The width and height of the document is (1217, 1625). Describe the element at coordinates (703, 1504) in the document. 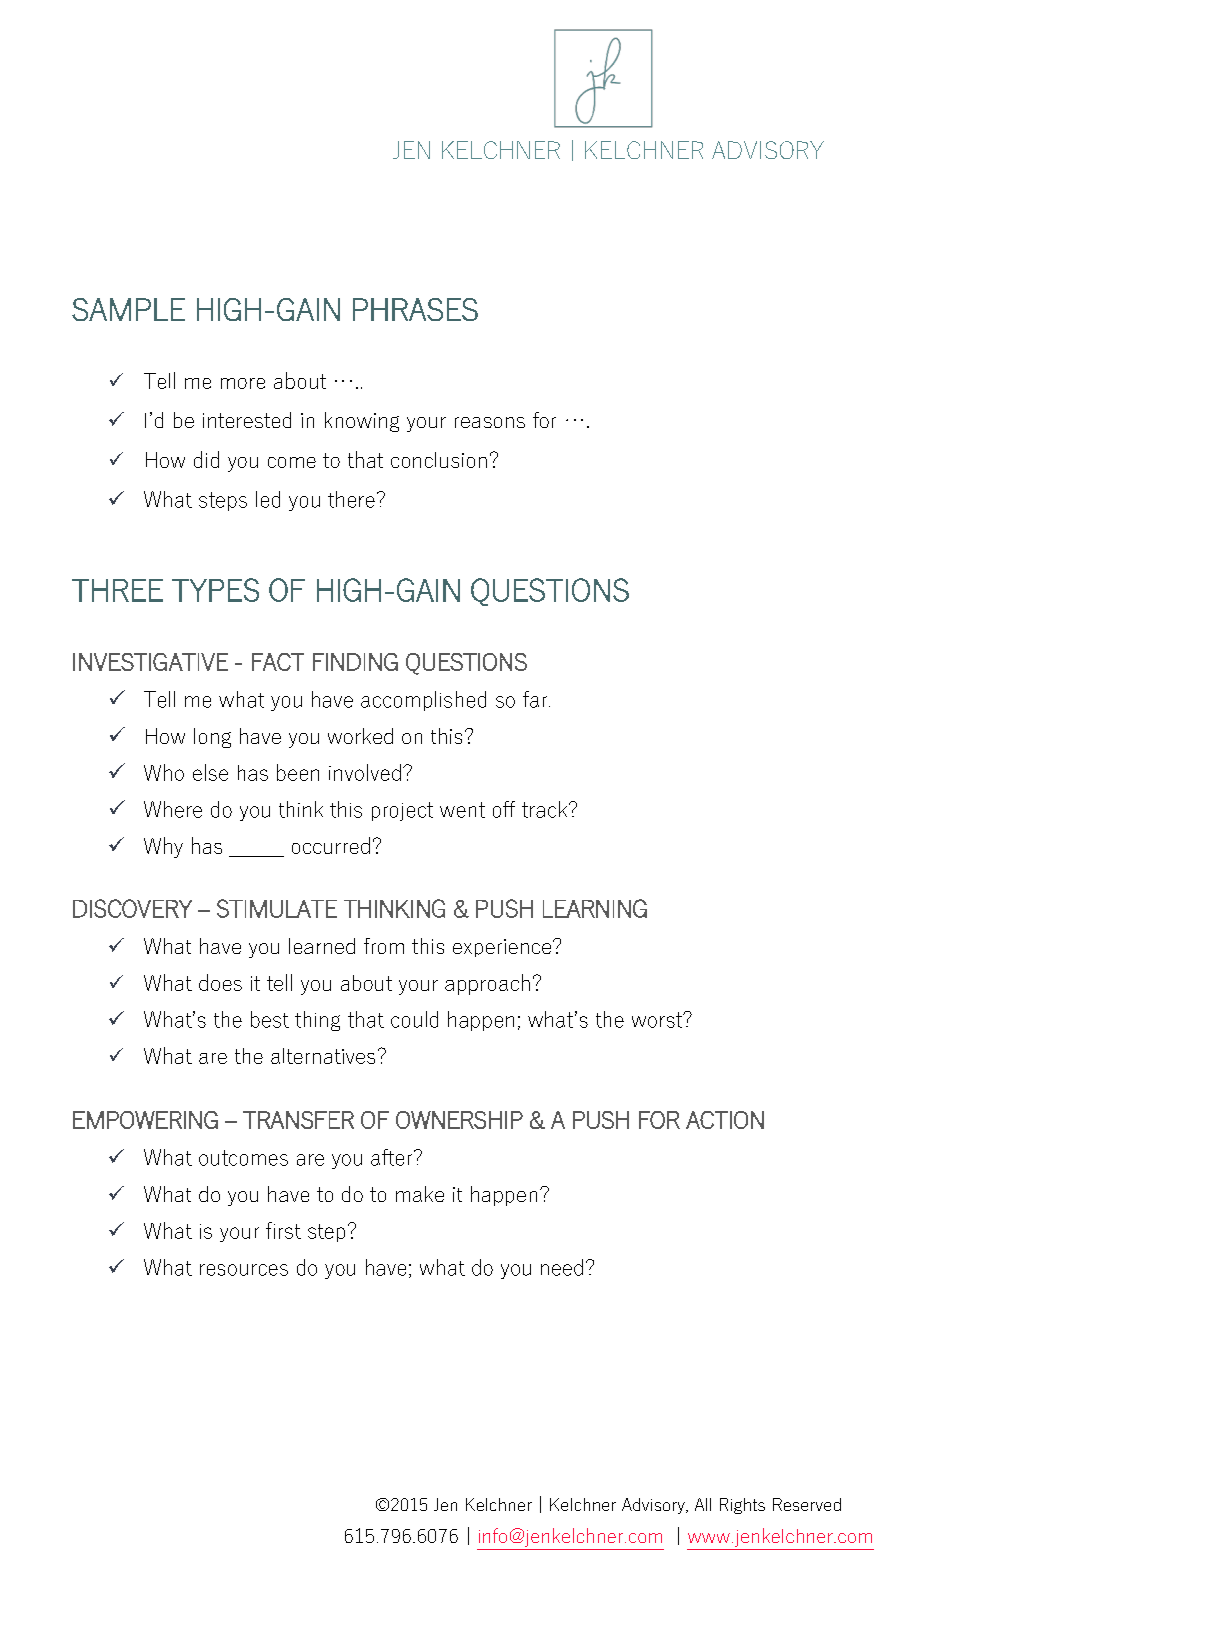

I see `All` at that location.
